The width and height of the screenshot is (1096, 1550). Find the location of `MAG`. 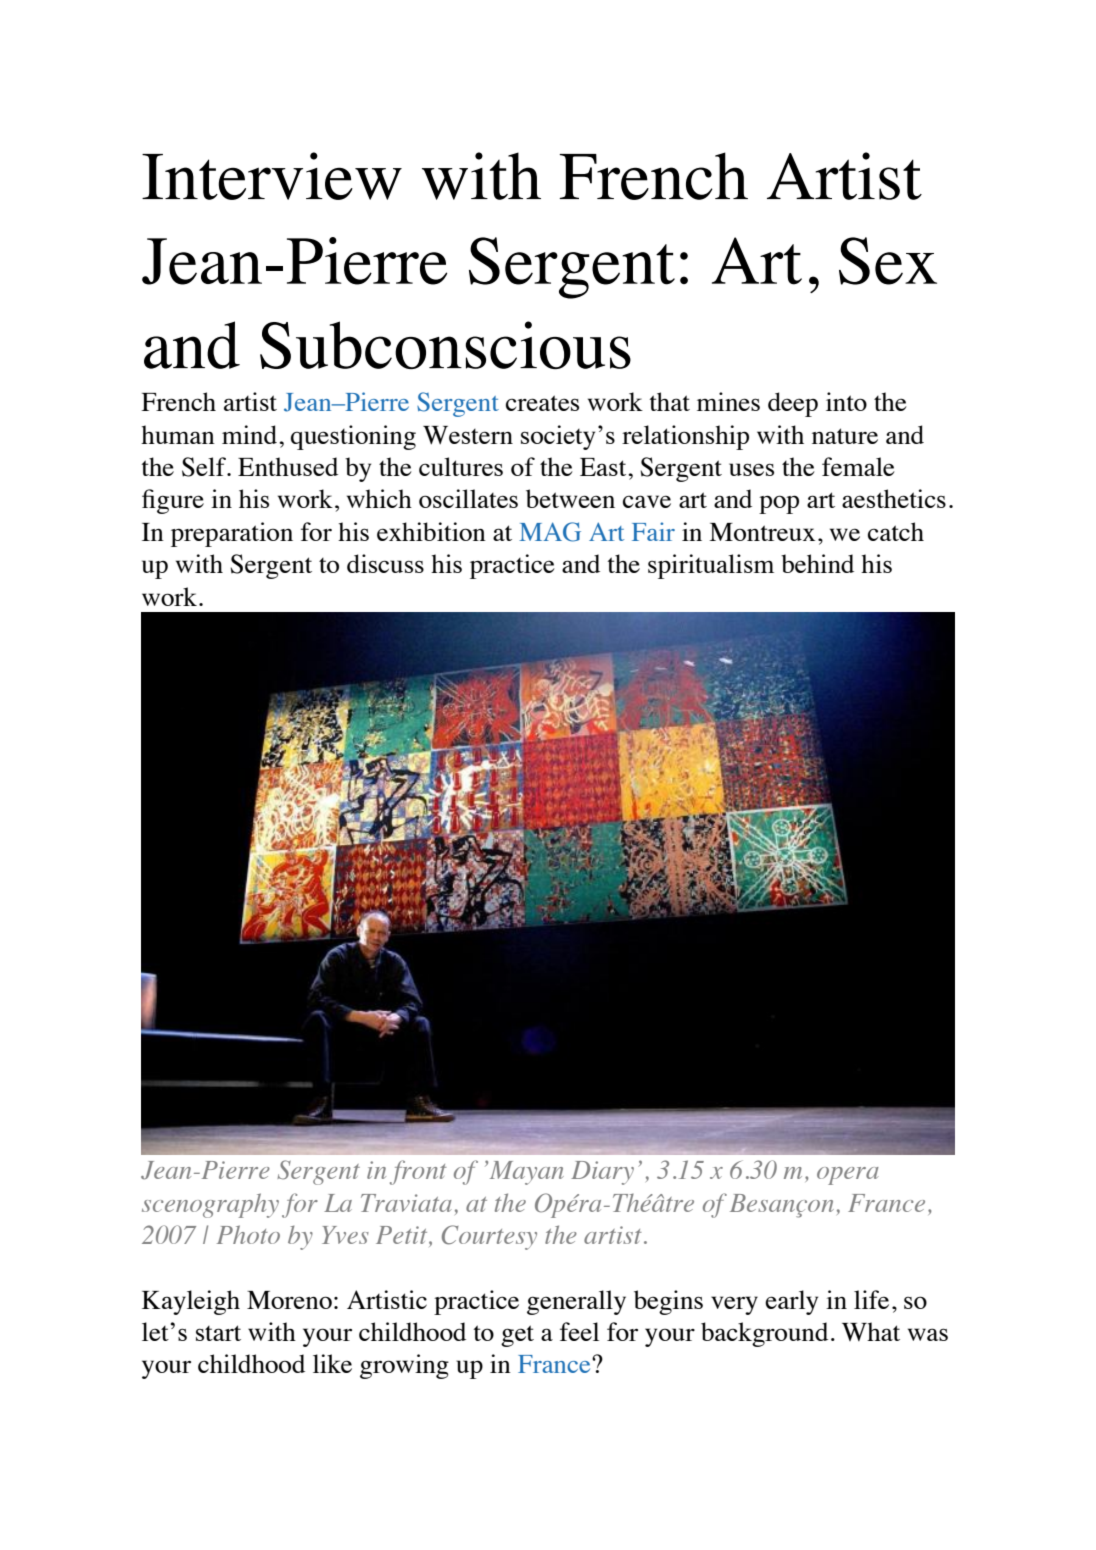

MAG is located at coordinates (550, 532).
